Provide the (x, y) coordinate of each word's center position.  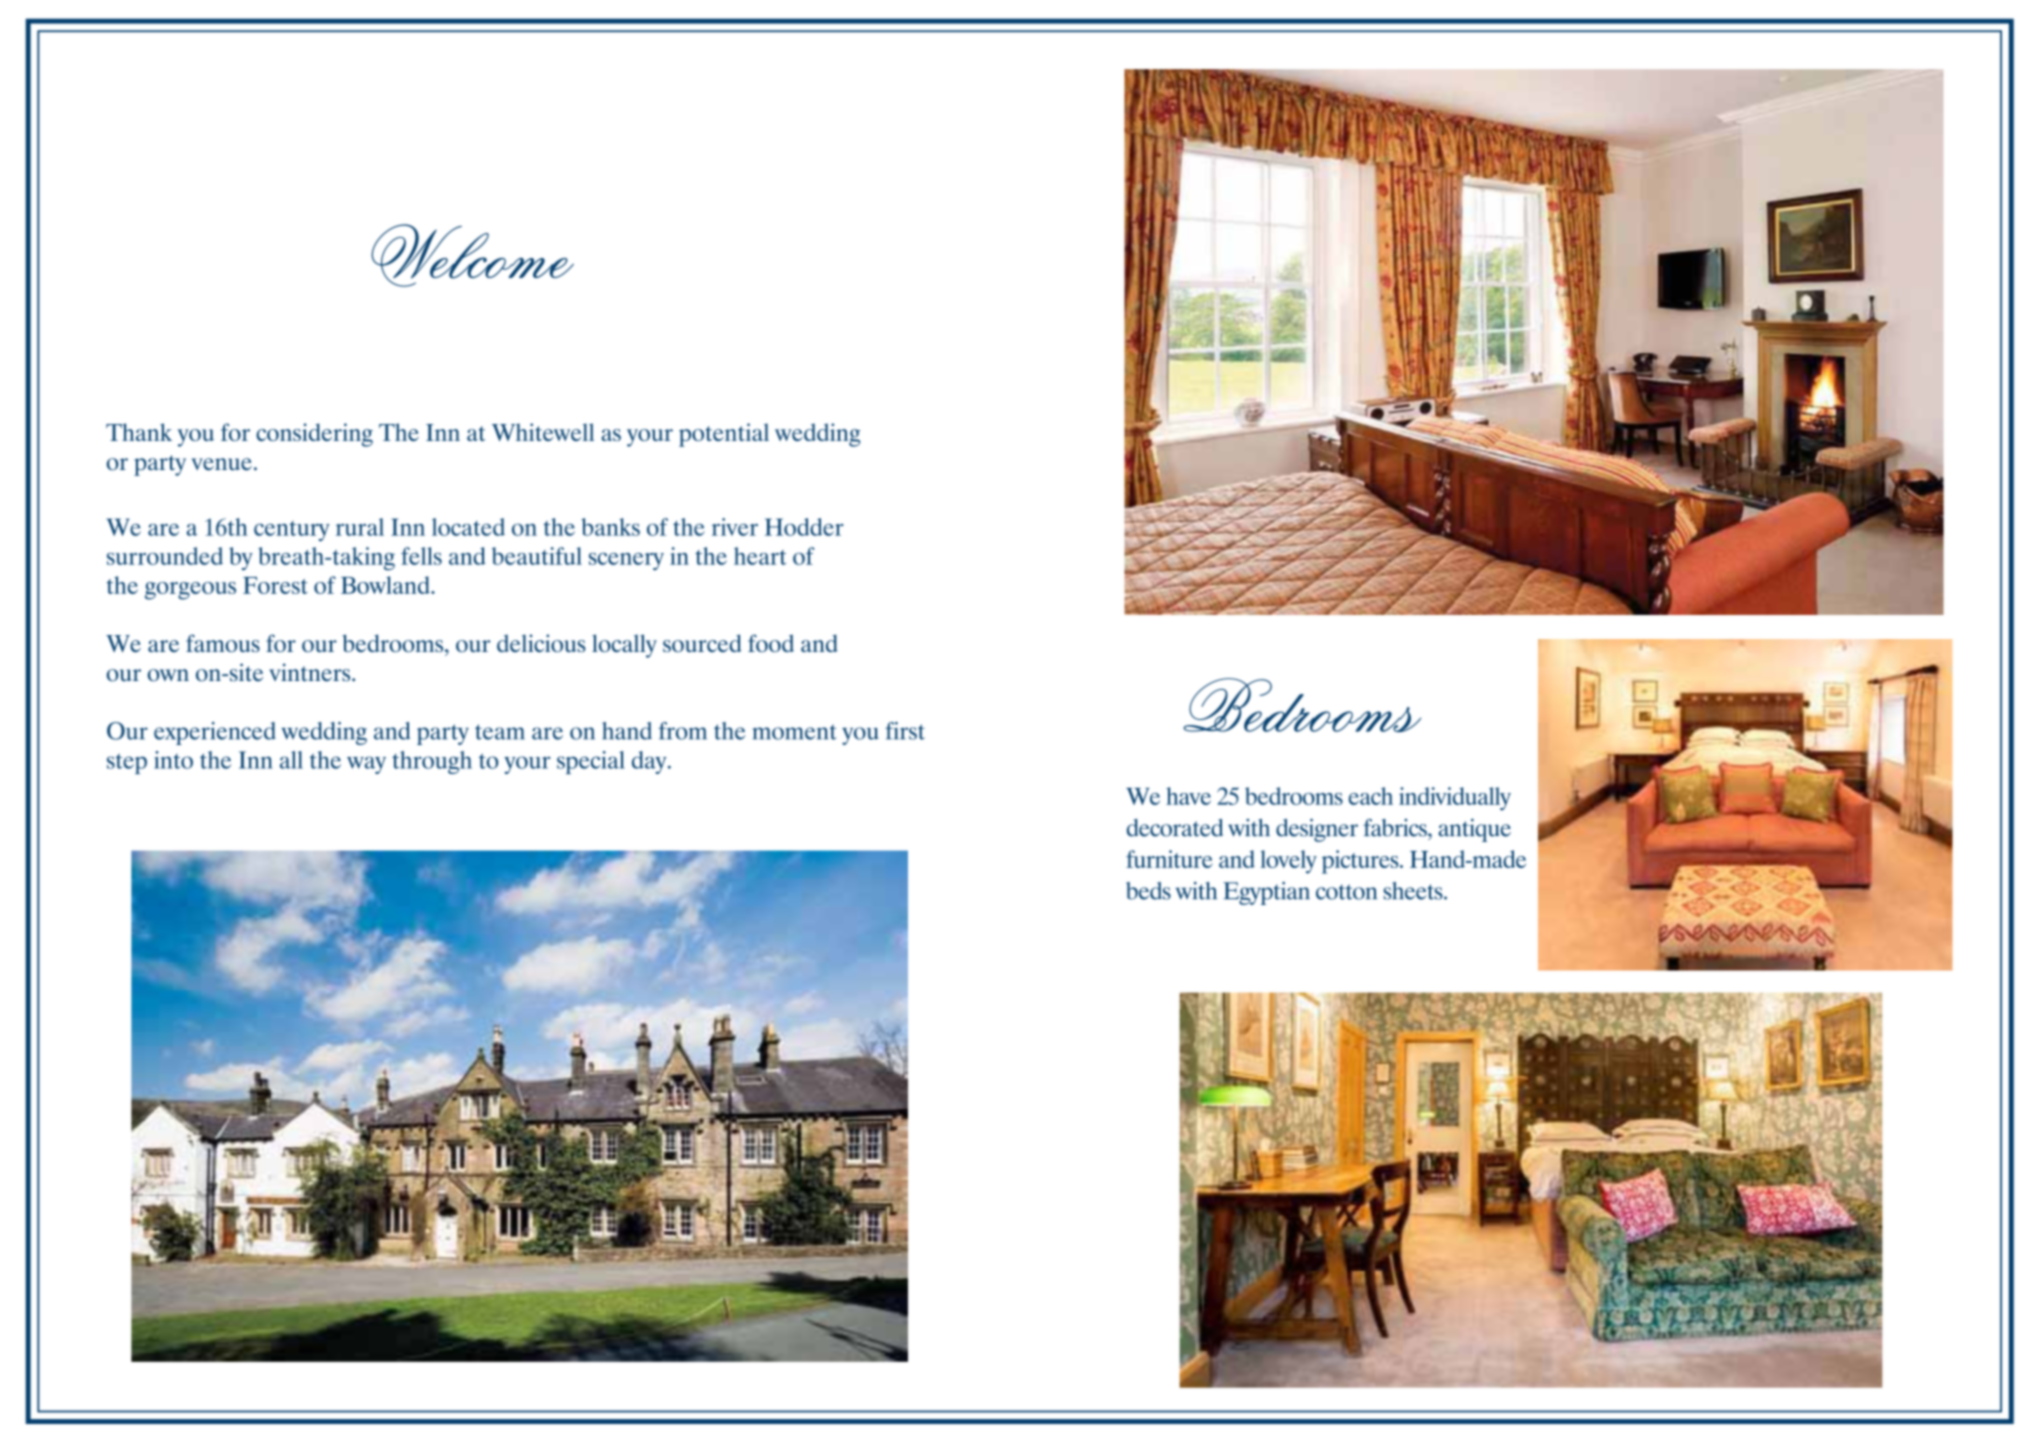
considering (314, 435)
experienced (215, 733)
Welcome (472, 255)
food (771, 643)
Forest (275, 585)
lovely (1288, 862)
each (1371, 796)
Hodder (804, 527)
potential (724, 435)
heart (760, 556)
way (366, 765)
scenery (626, 561)
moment (794, 732)
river (735, 527)
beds (1148, 891)
